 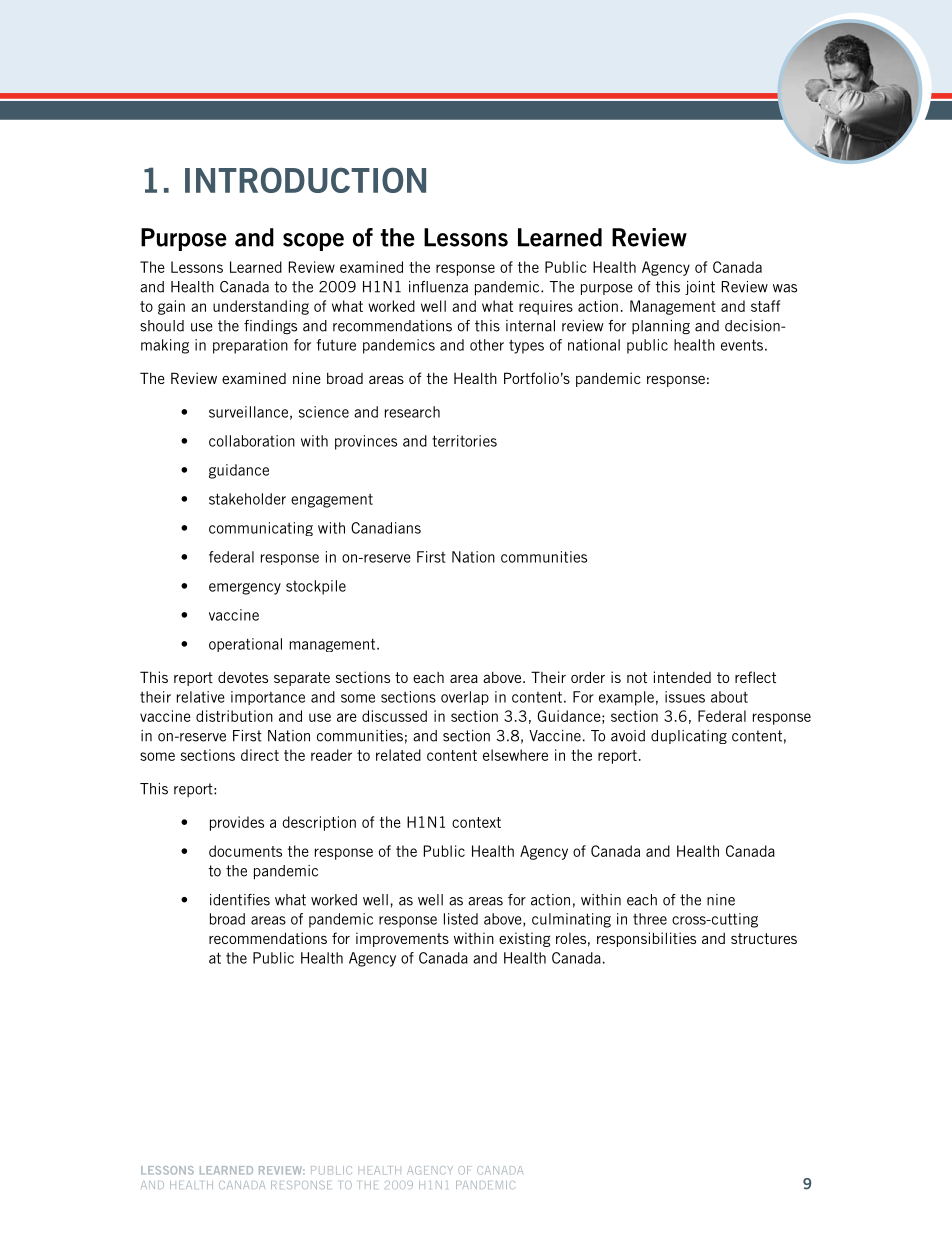 I want to click on preparation, so click(x=250, y=346).
